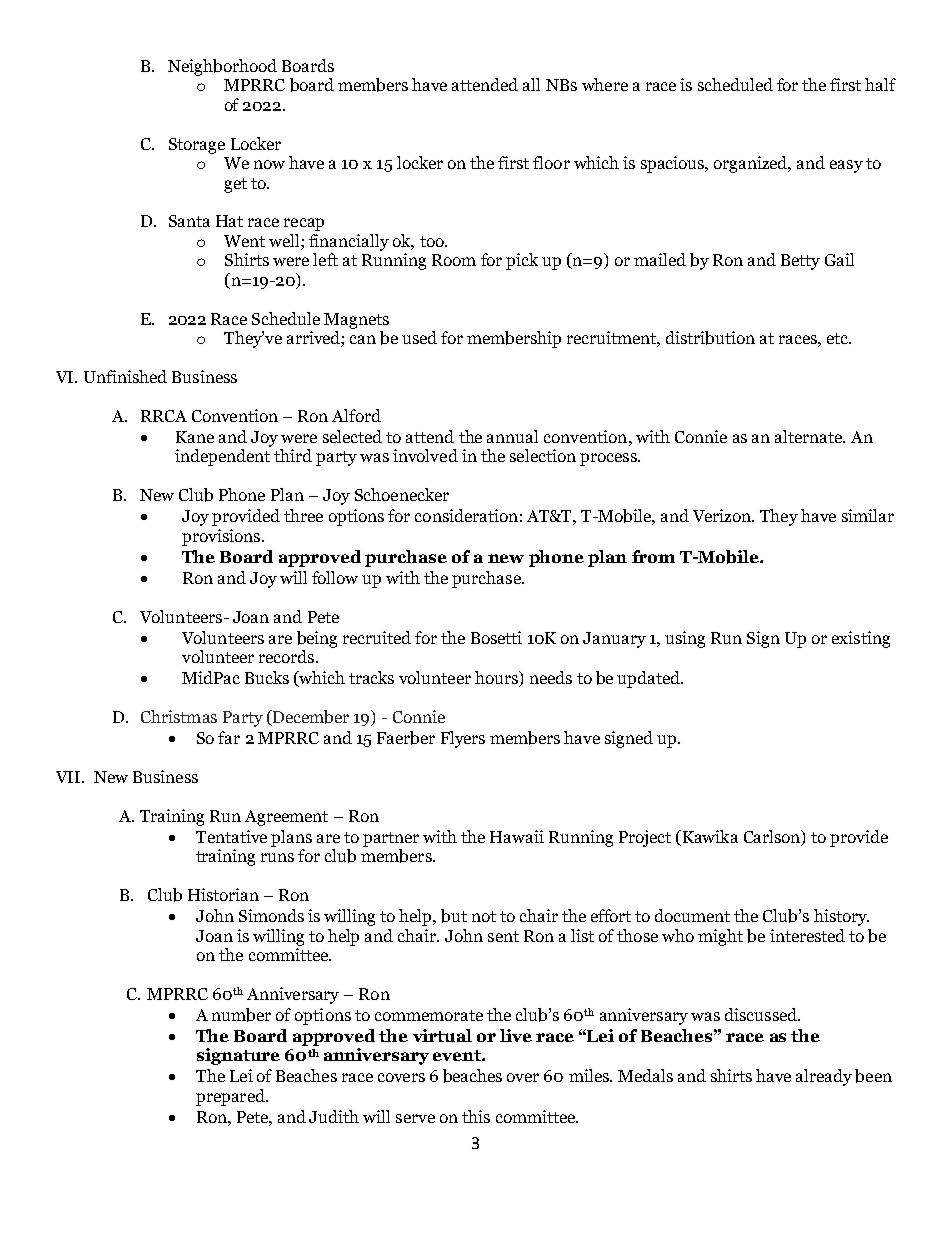 This document has width=952, height=1233. Describe the element at coordinates (231, 1097) in the document. I see `prepared` at that location.
